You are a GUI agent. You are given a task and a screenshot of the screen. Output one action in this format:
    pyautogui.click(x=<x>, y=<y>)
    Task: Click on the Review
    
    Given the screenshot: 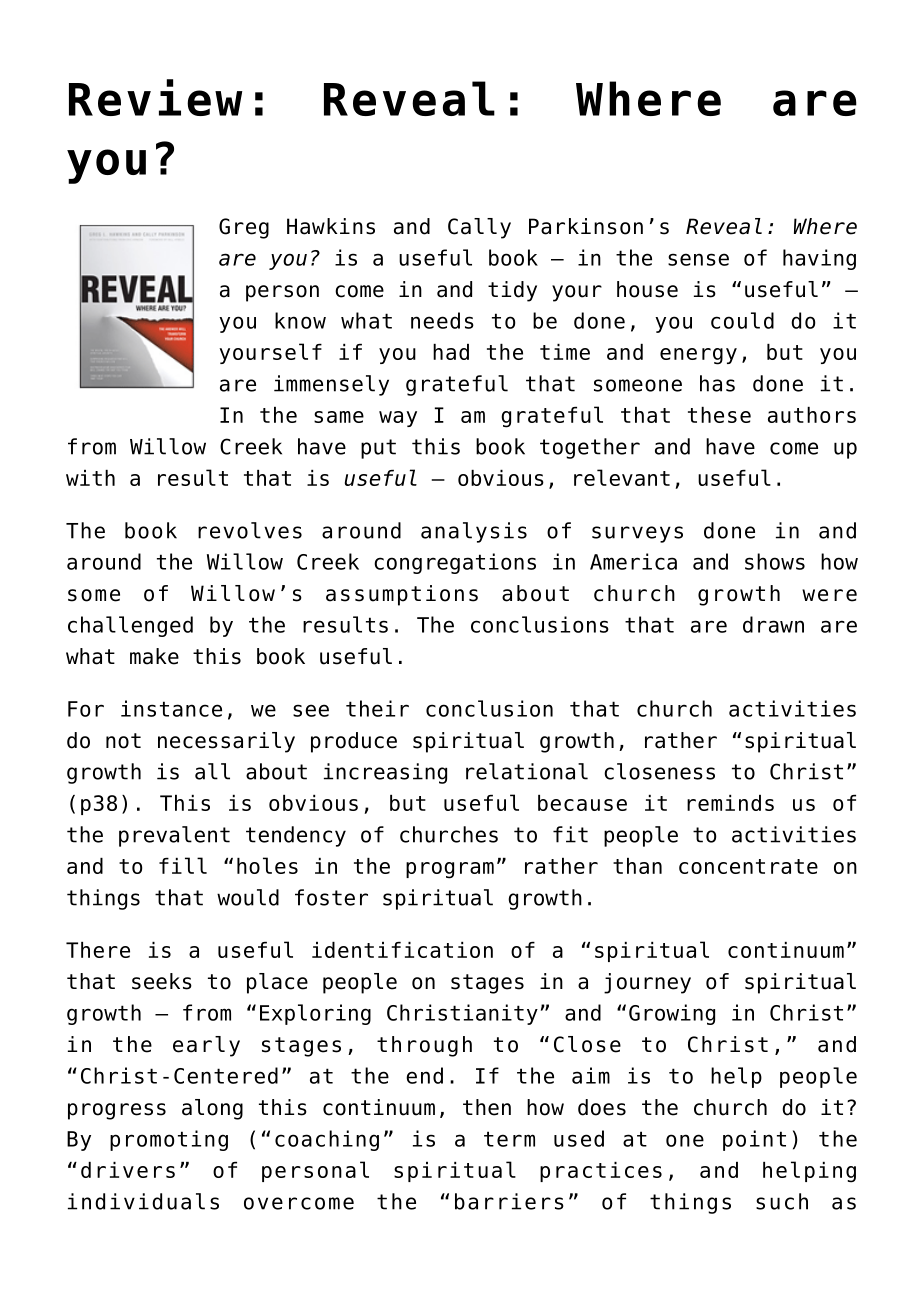 What is the action you would take?
    pyautogui.click(x=156, y=97)
